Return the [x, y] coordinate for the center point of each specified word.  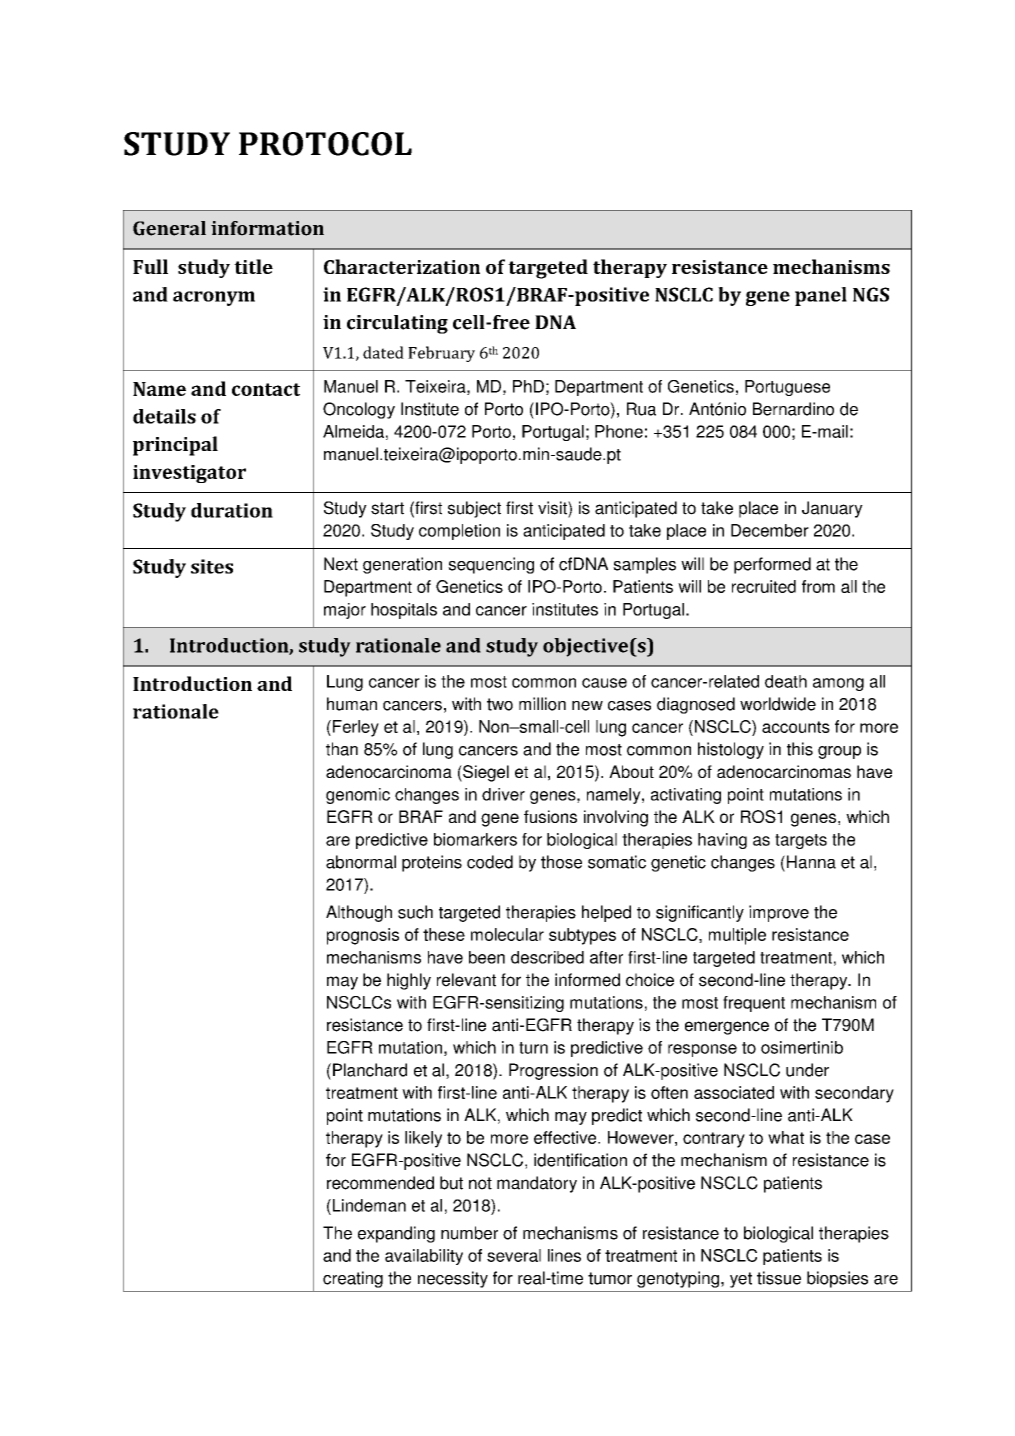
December [770, 530]
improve [779, 913]
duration [232, 510]
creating [353, 1279]
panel [821, 296]
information [267, 228]
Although [359, 913]
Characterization [402, 266]
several [514, 1255]
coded [490, 862]
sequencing [491, 565]
